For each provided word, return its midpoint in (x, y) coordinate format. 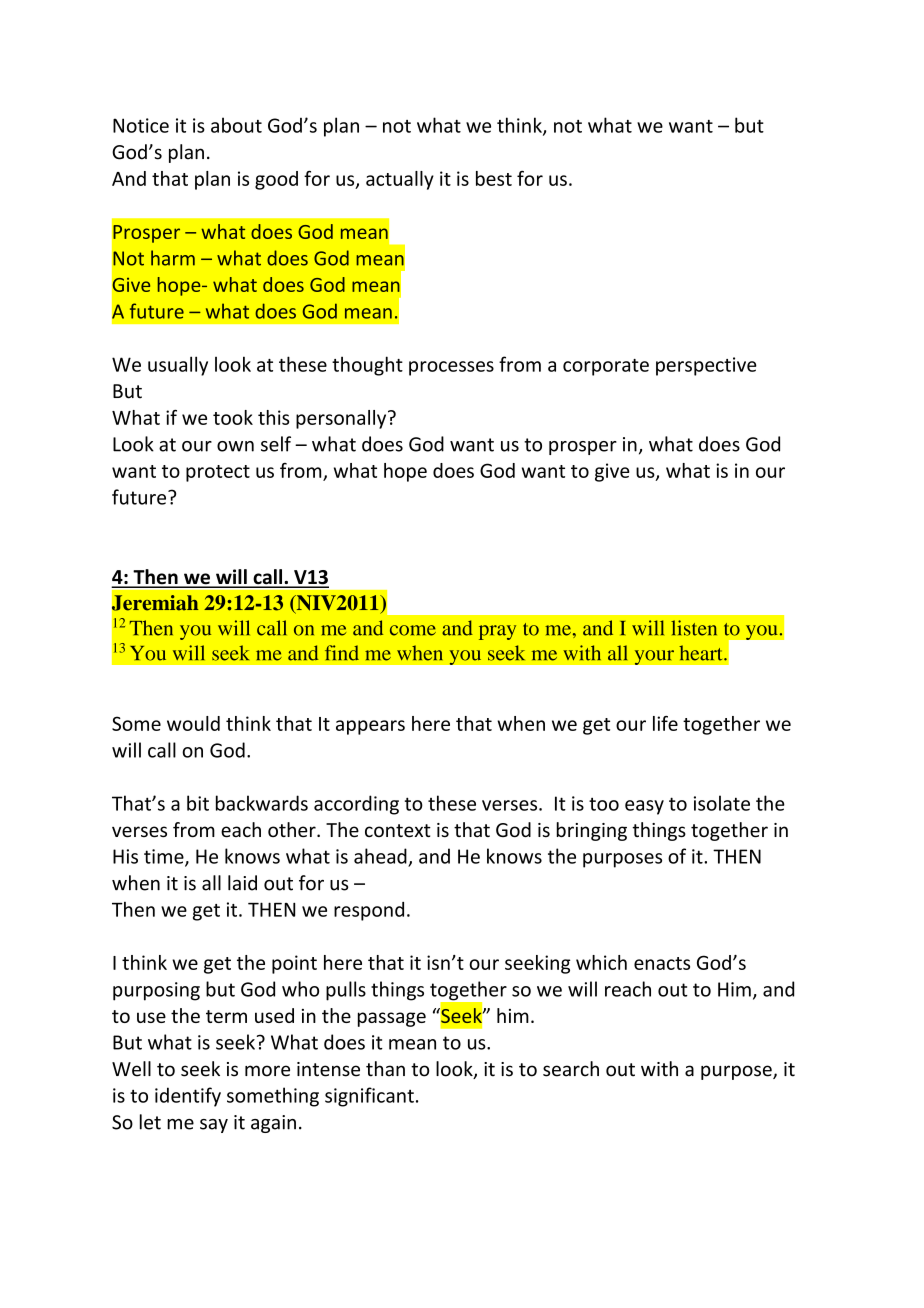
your (654, 657)
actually (400, 180)
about (236, 125)
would (193, 723)
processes (451, 368)
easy (644, 807)
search (571, 1069)
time (165, 857)
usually (178, 366)
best (494, 178)
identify (188, 1097)
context (398, 831)
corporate (606, 367)
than (385, 1069)
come (413, 630)
